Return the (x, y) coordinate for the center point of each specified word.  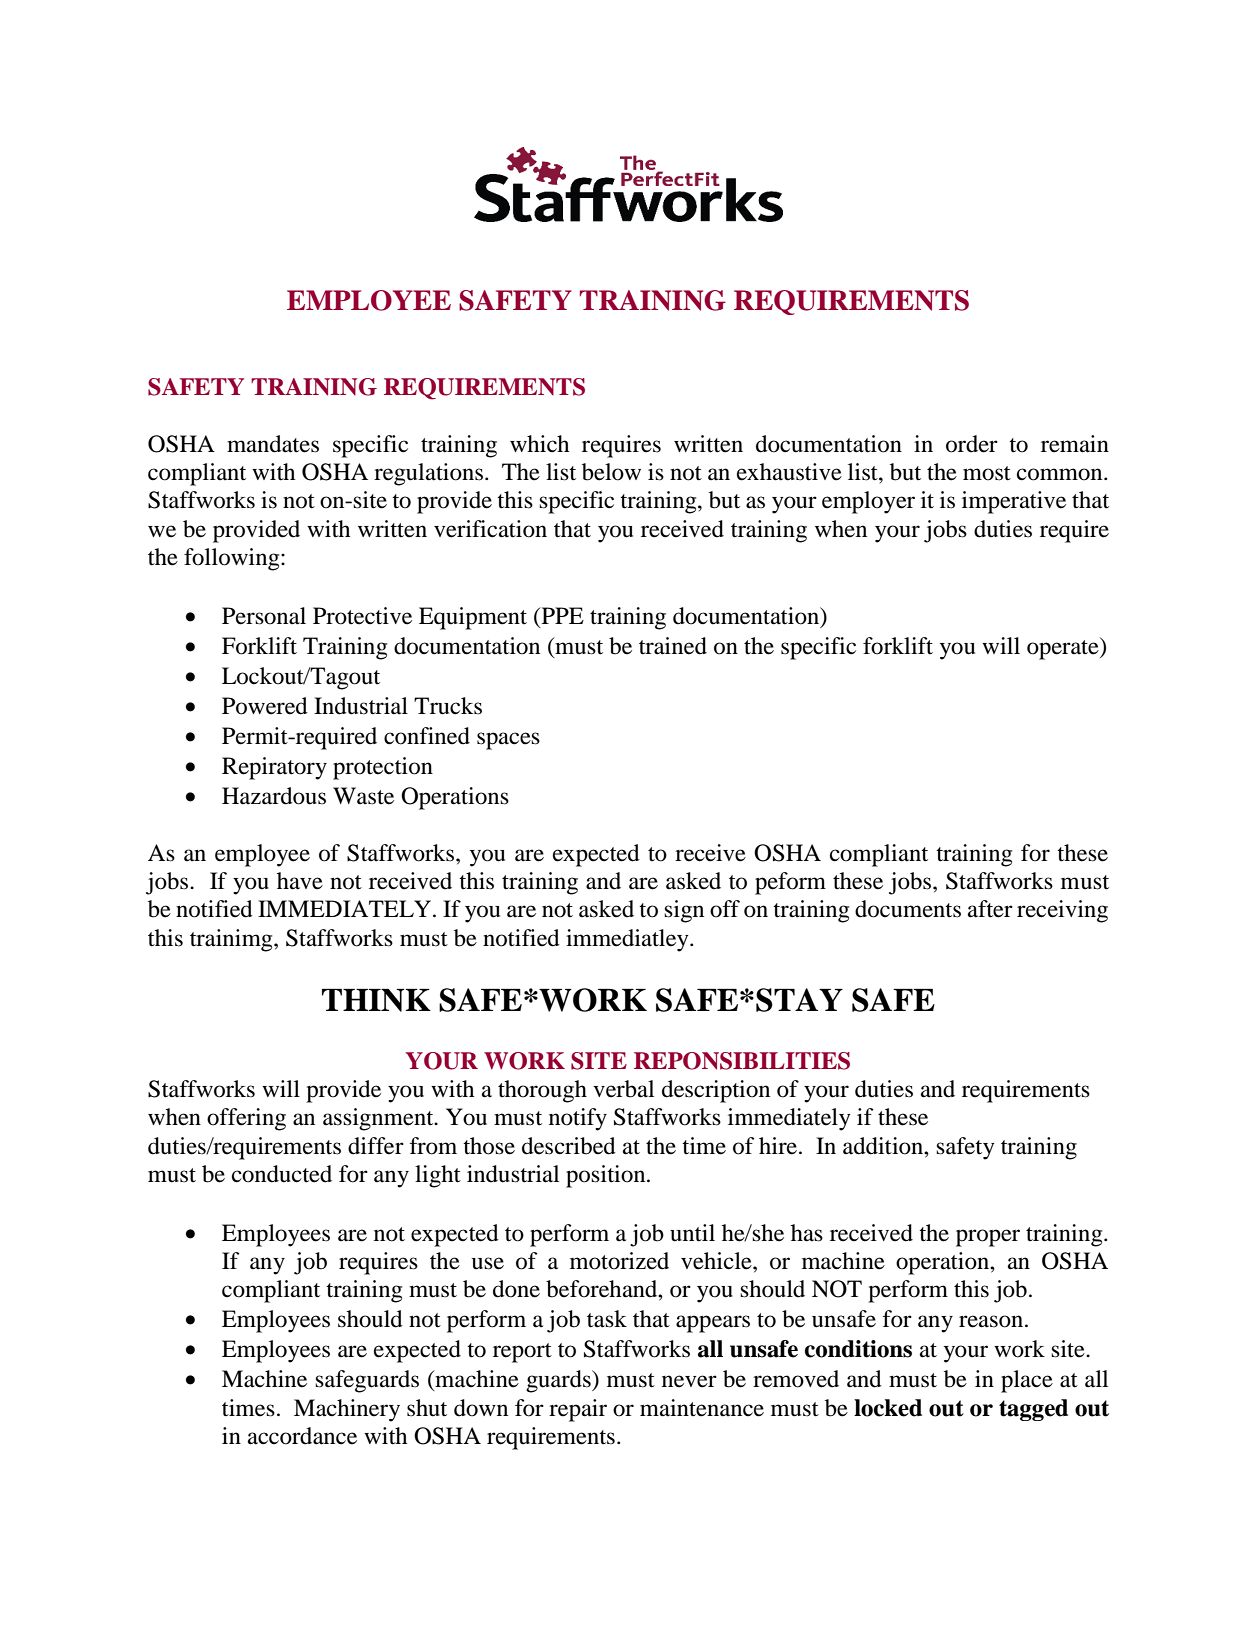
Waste (363, 796)
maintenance (702, 1408)
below (611, 472)
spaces (508, 741)
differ (376, 1146)
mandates (273, 444)
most (987, 473)
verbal (623, 1089)
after (990, 909)
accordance (302, 1436)
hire (778, 1146)
